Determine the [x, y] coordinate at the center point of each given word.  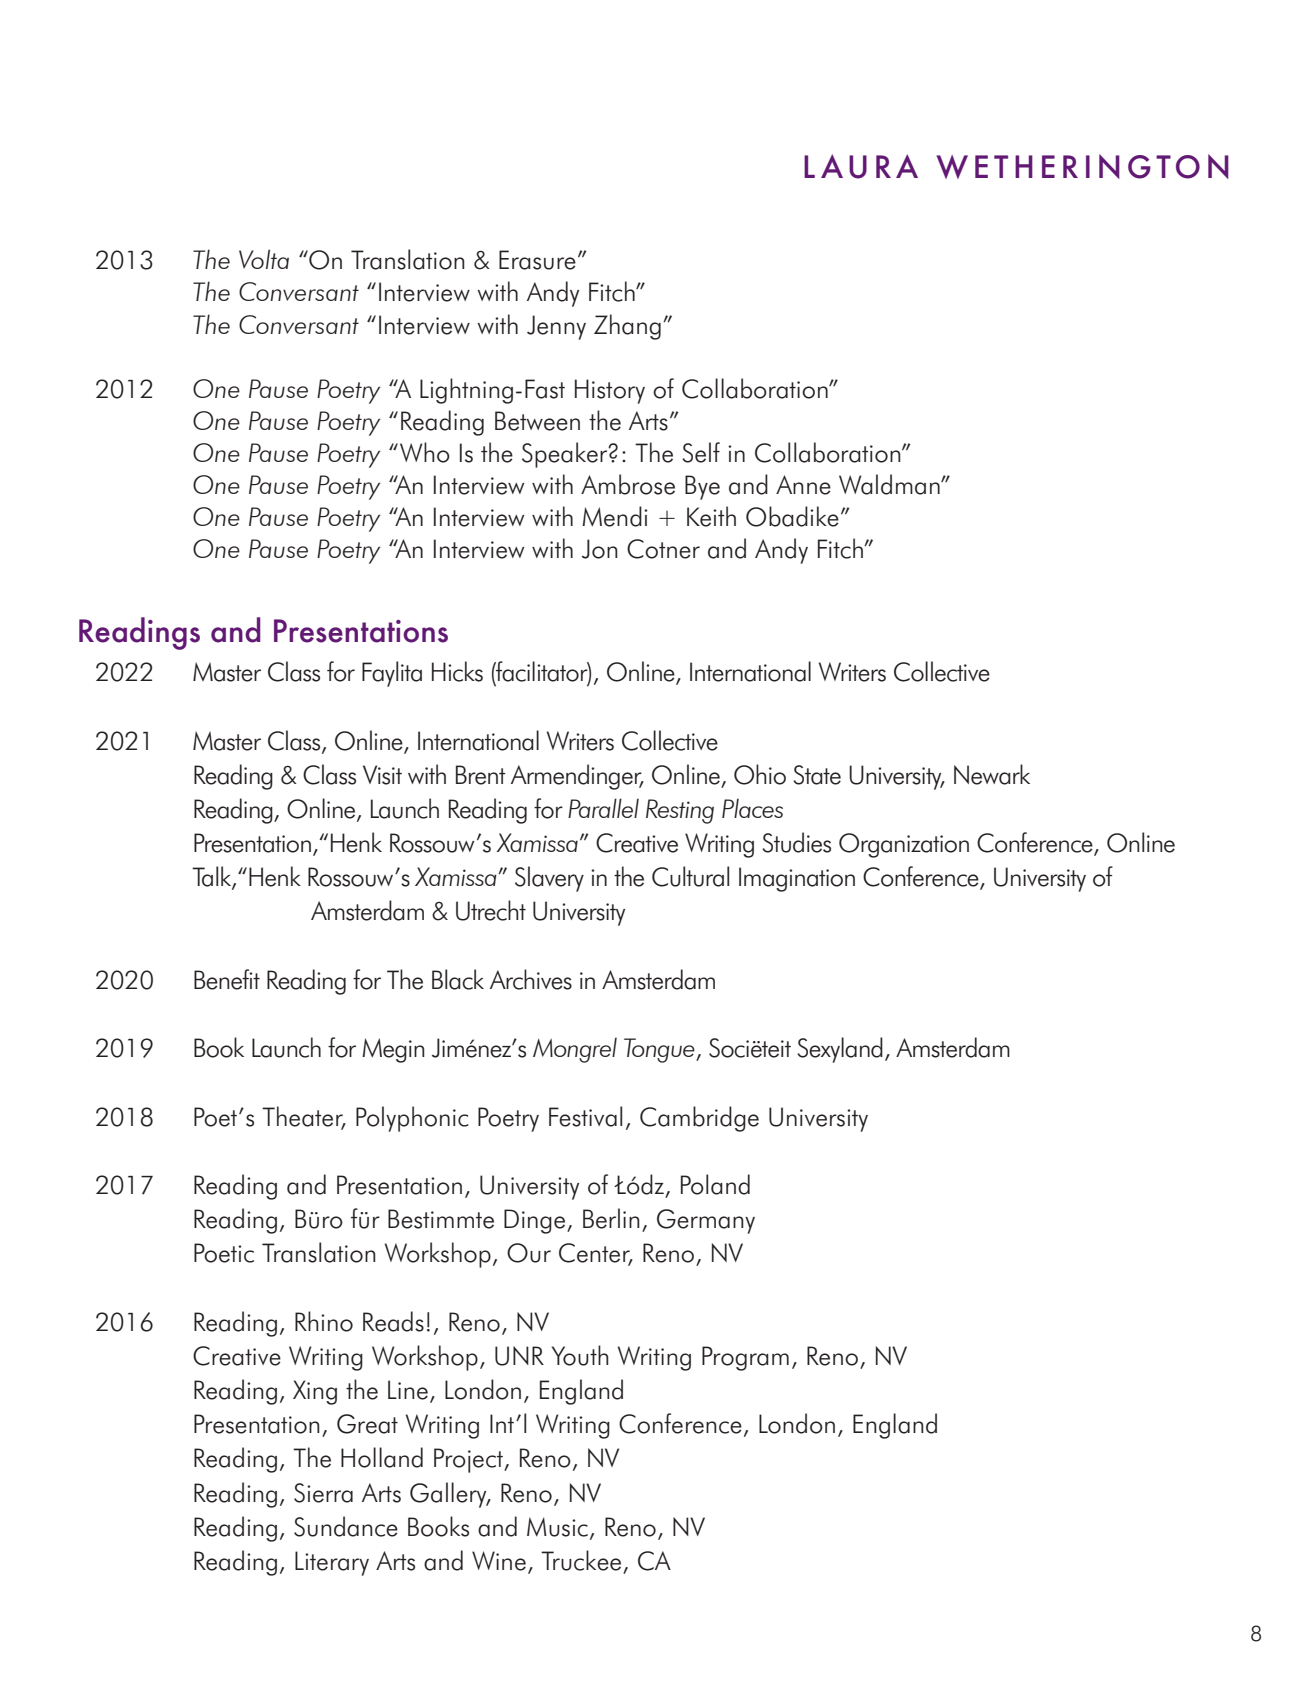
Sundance [346, 1526]
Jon [600, 549]
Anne [803, 485]
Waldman [890, 484]
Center [595, 1254]
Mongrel [575, 1050]
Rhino [324, 1321]
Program [745, 1358]
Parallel [603, 808]
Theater [303, 1117]
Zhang [627, 327]
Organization [904, 845]
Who [425, 452]
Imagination [797, 879]
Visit [382, 775]
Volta [264, 259]
